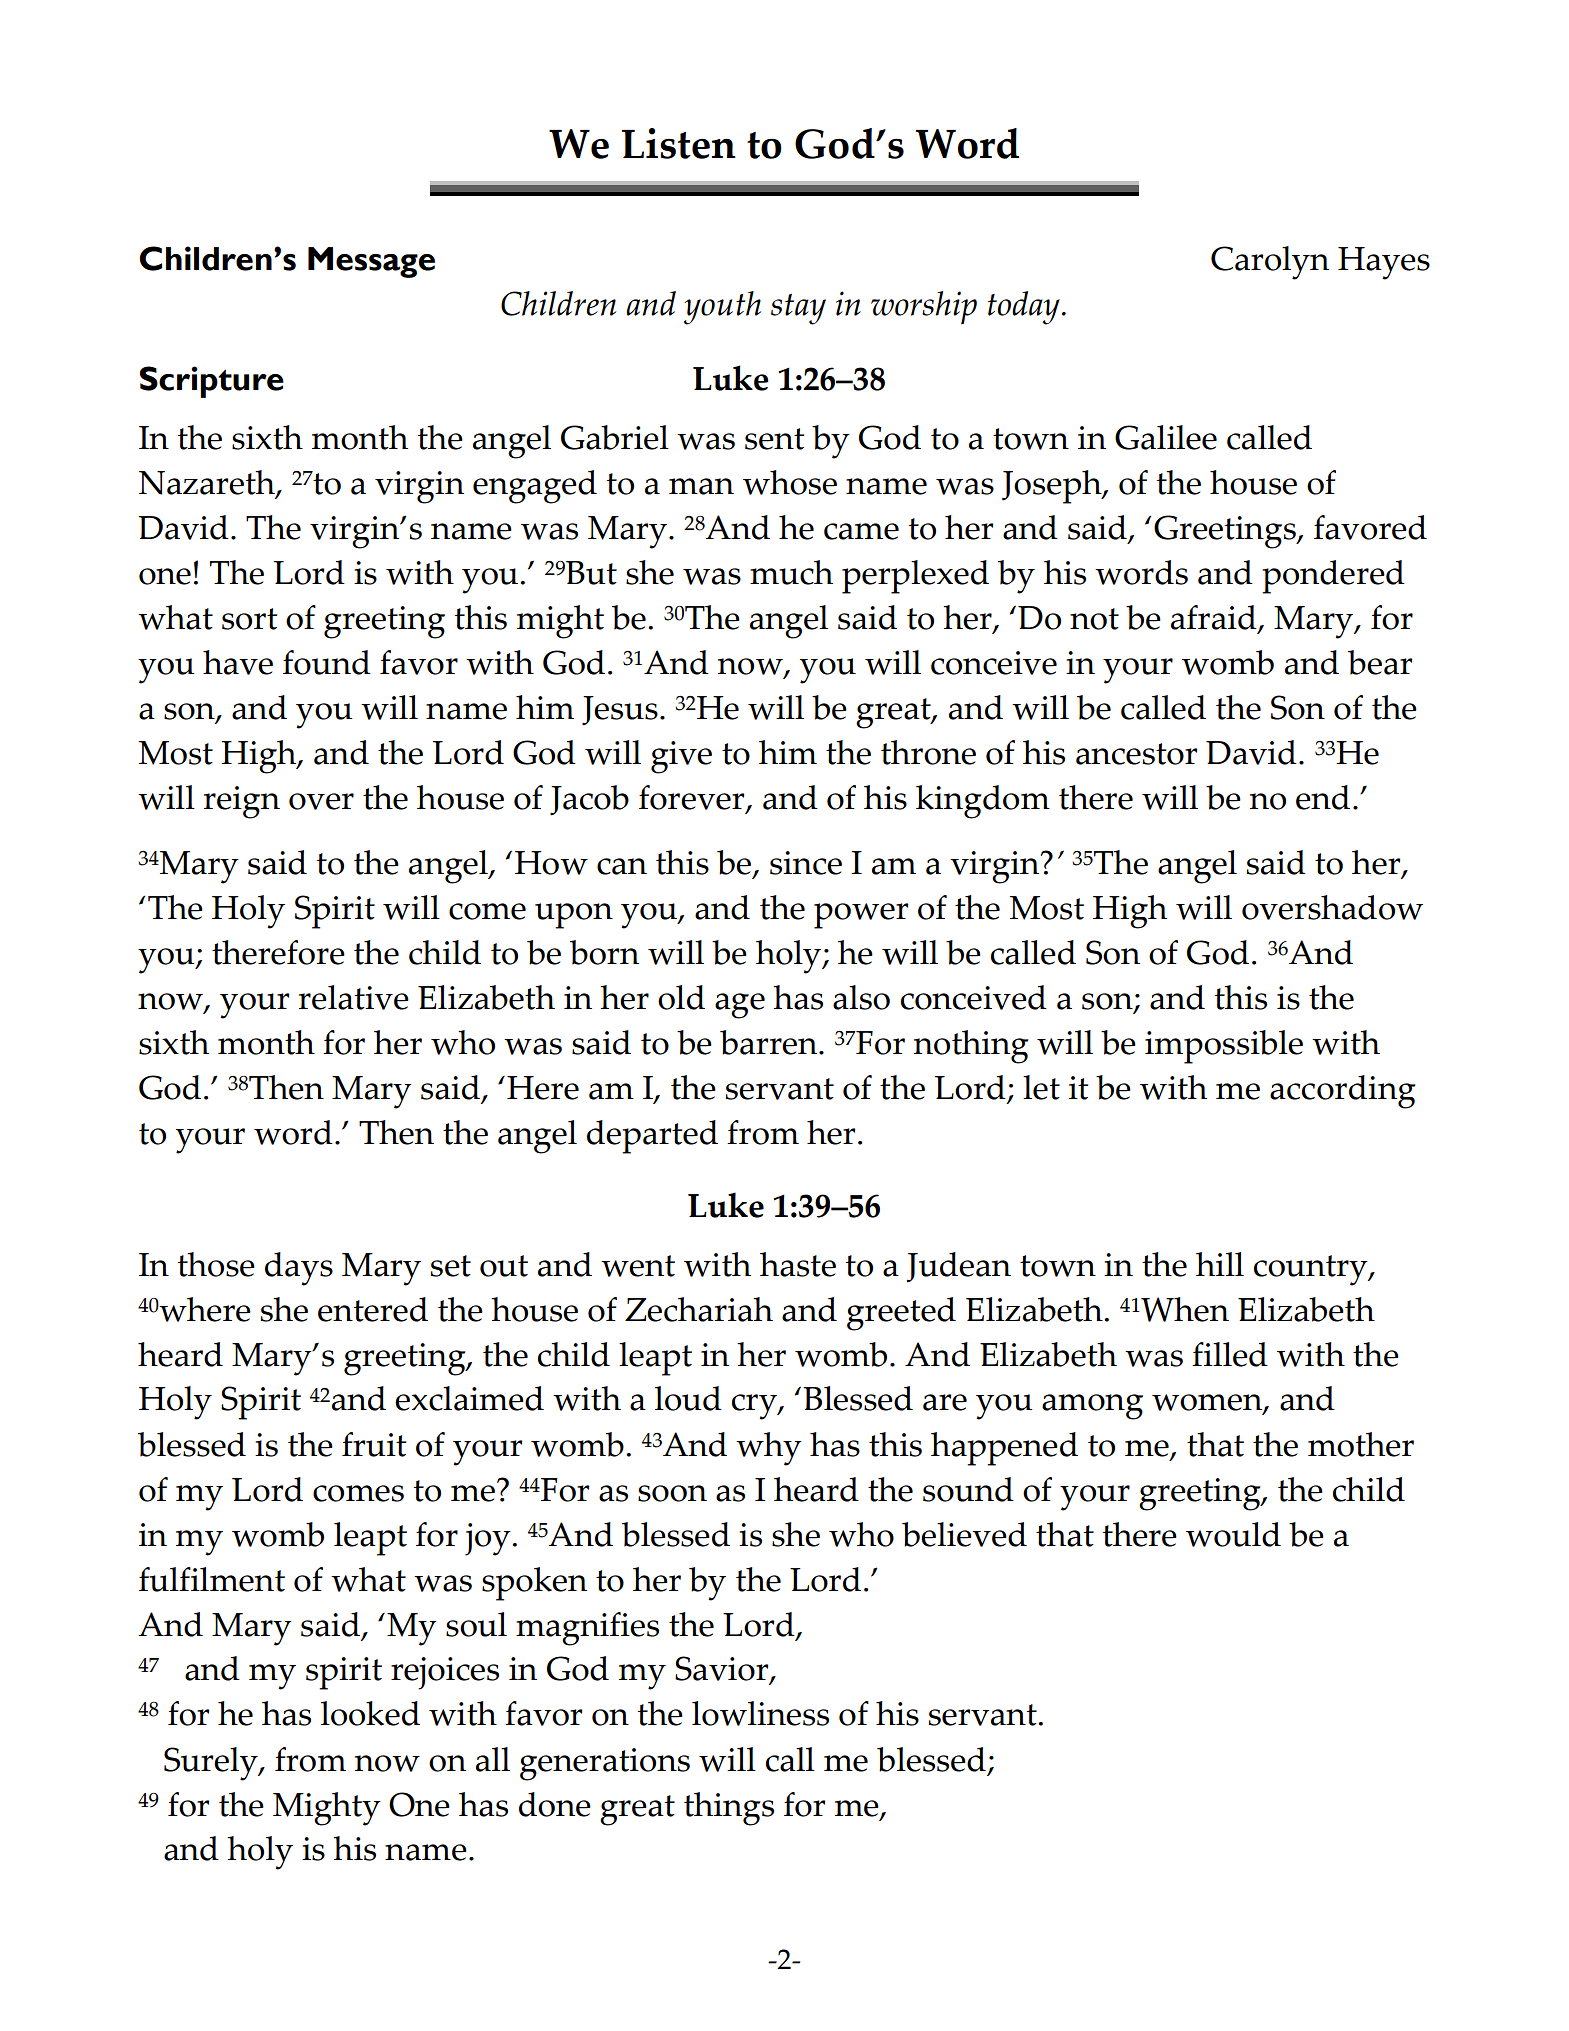 The image size is (1569, 2031). Describe the element at coordinates (861, 997) in the screenshot. I see `also` at that location.
